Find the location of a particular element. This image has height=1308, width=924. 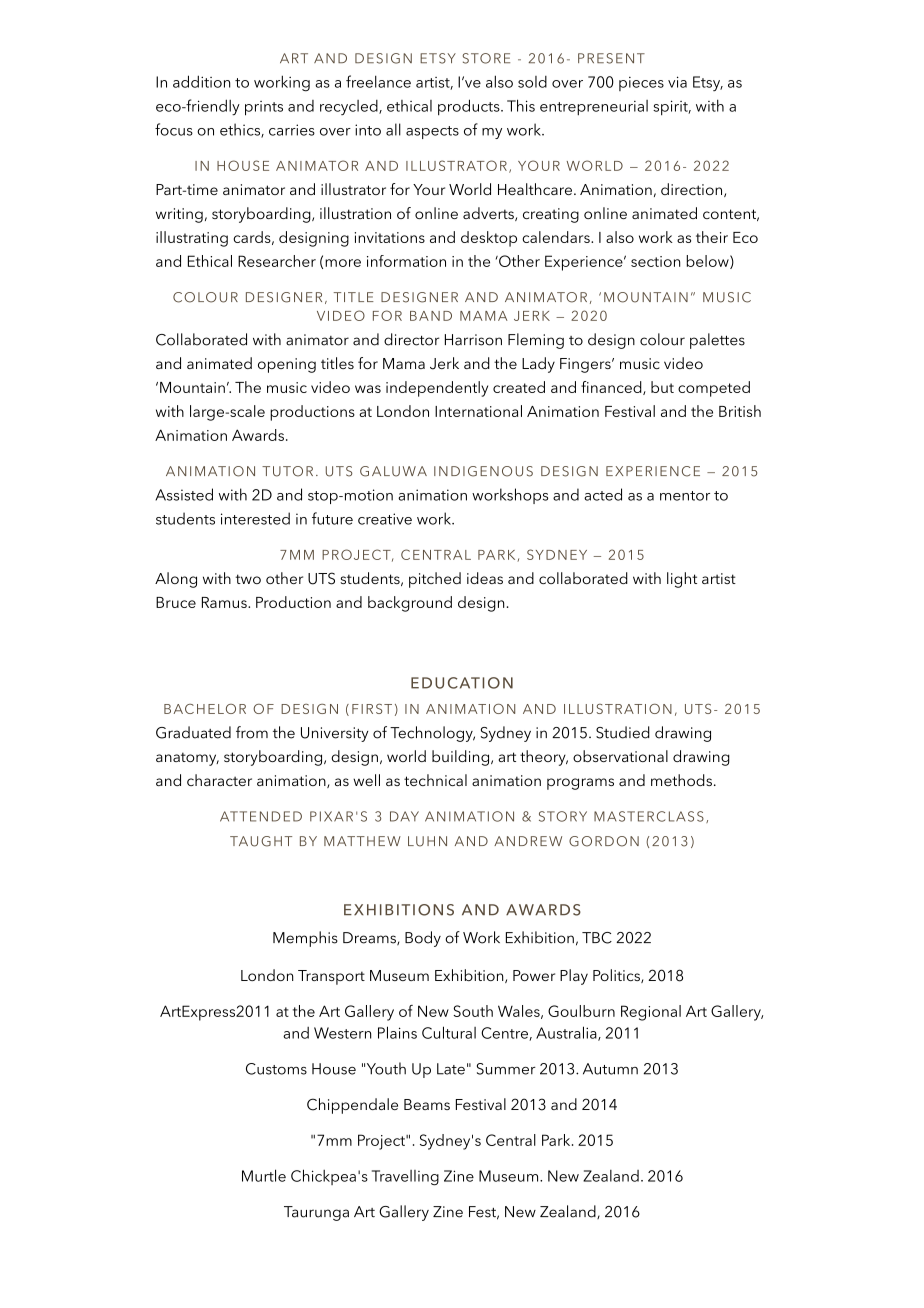

Politics is located at coordinates (617, 976).
